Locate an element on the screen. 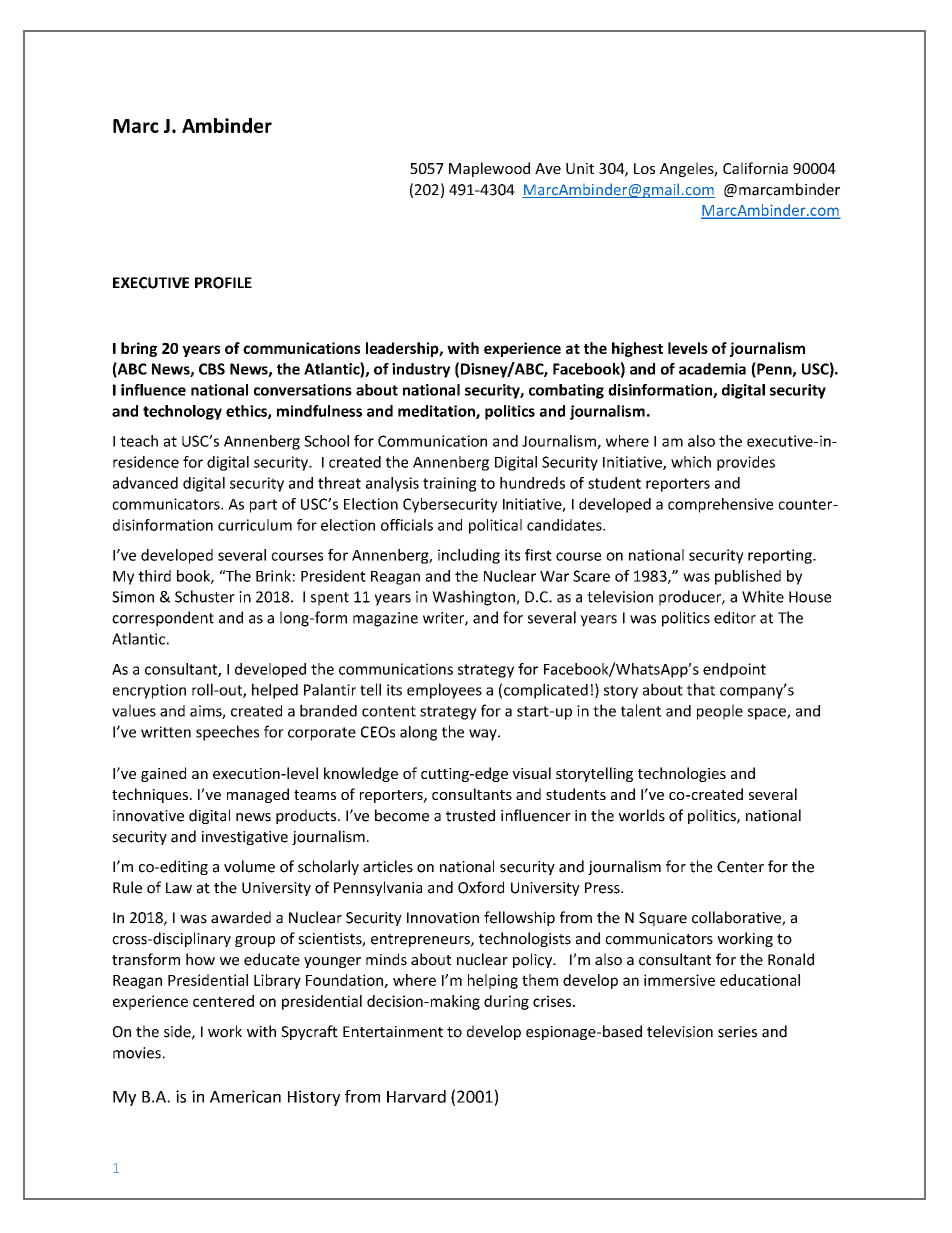 This screenshot has width=952, height=1233. American is located at coordinates (245, 1096).
